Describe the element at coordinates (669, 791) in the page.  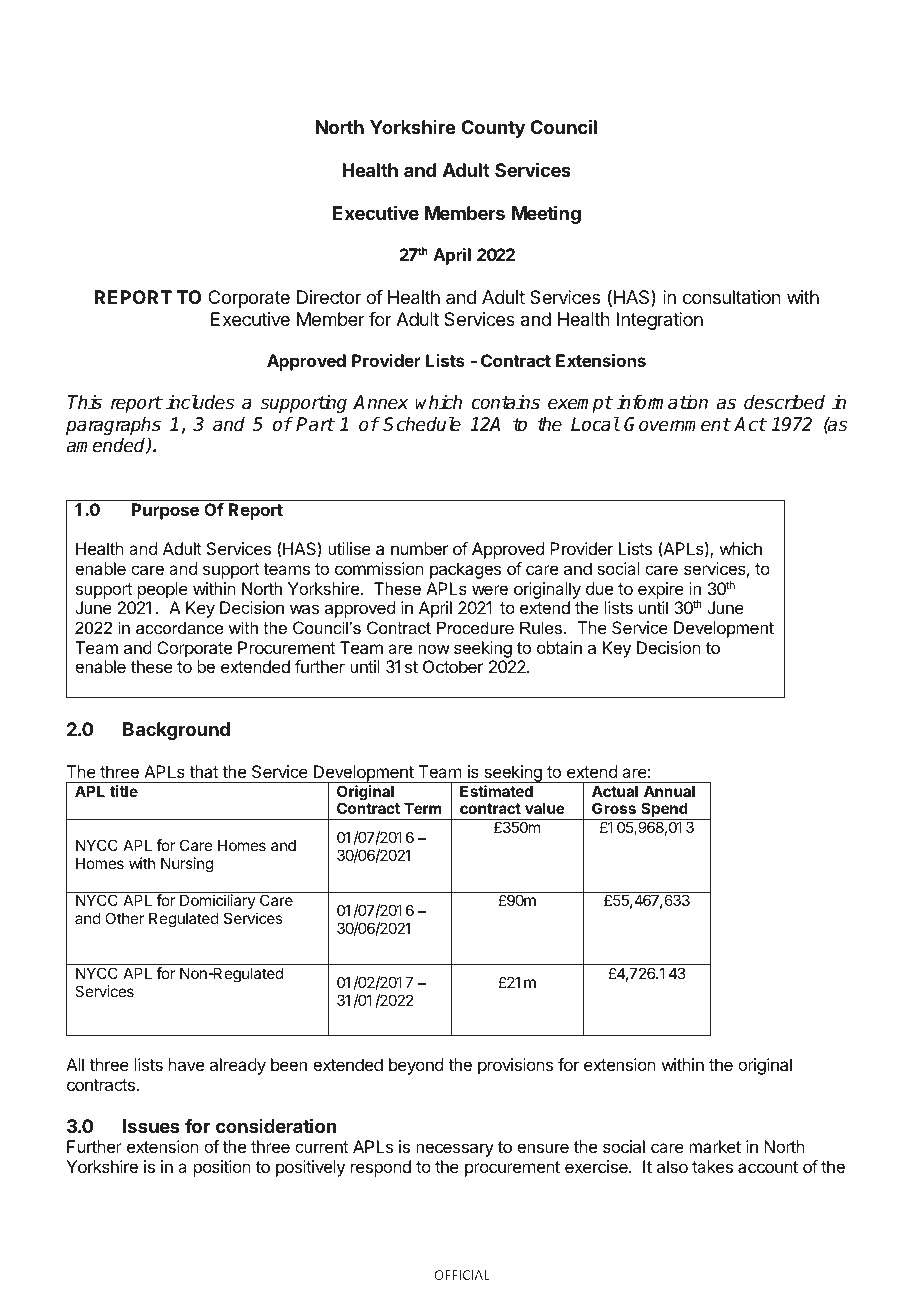
I see `Annual` at that location.
